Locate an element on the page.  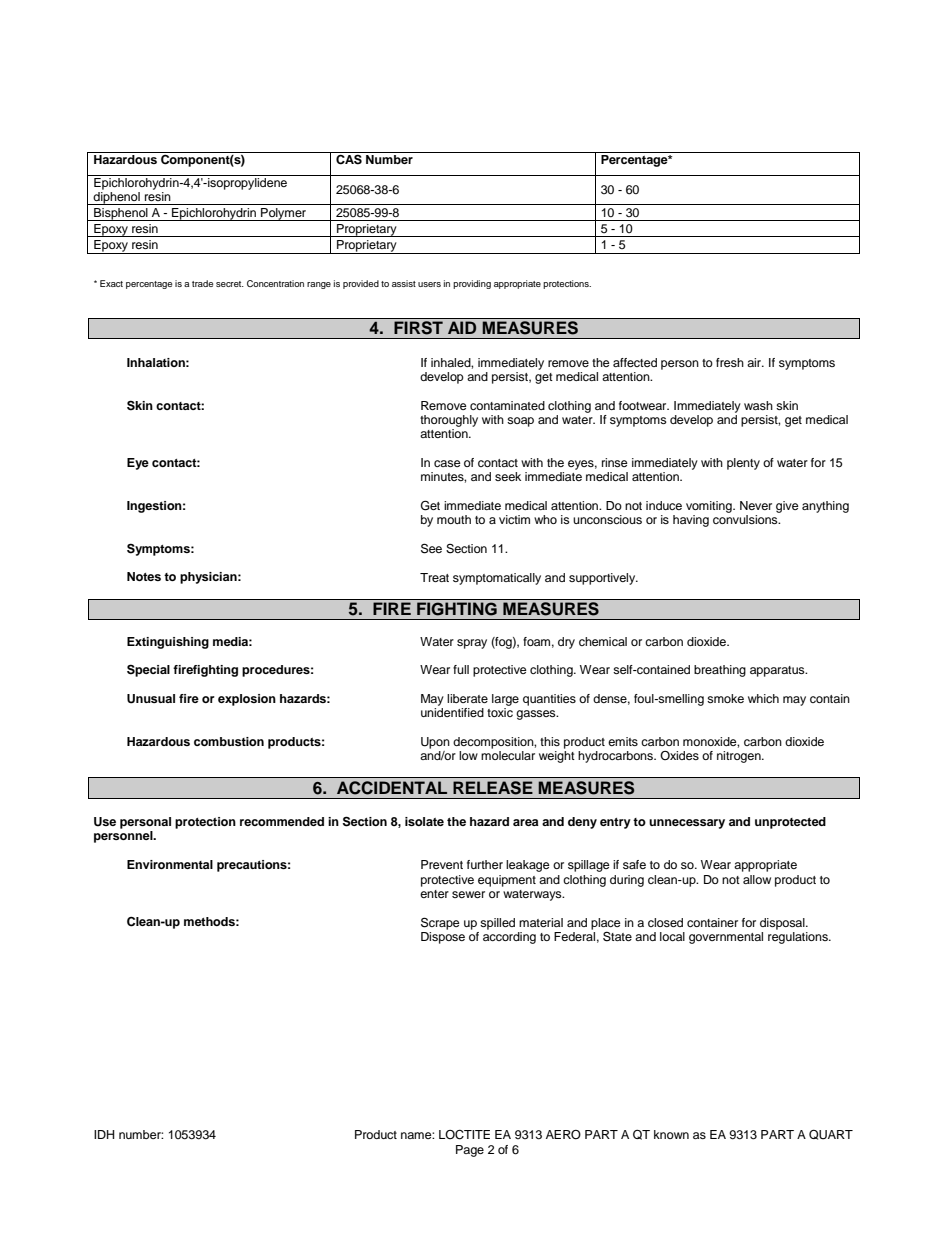
air is located at coordinates (755, 362).
